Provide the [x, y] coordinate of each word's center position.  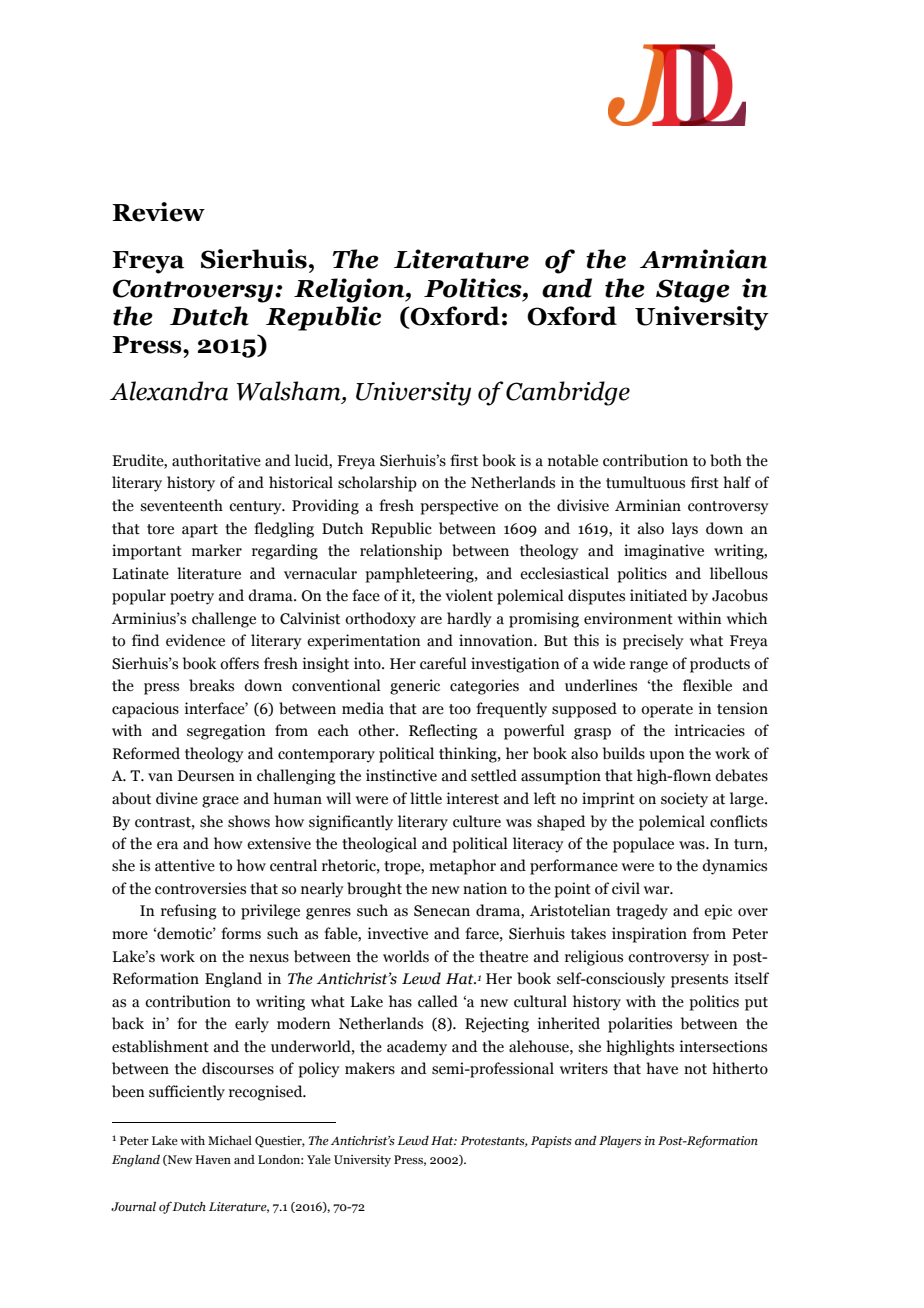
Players [620, 1142]
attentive [185, 865]
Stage [693, 291]
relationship [401, 552]
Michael [230, 1140]
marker [217, 550]
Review [158, 212]
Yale [319, 1159]
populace [643, 845]
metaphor [462, 867]
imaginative [664, 552]
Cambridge [568, 393]
